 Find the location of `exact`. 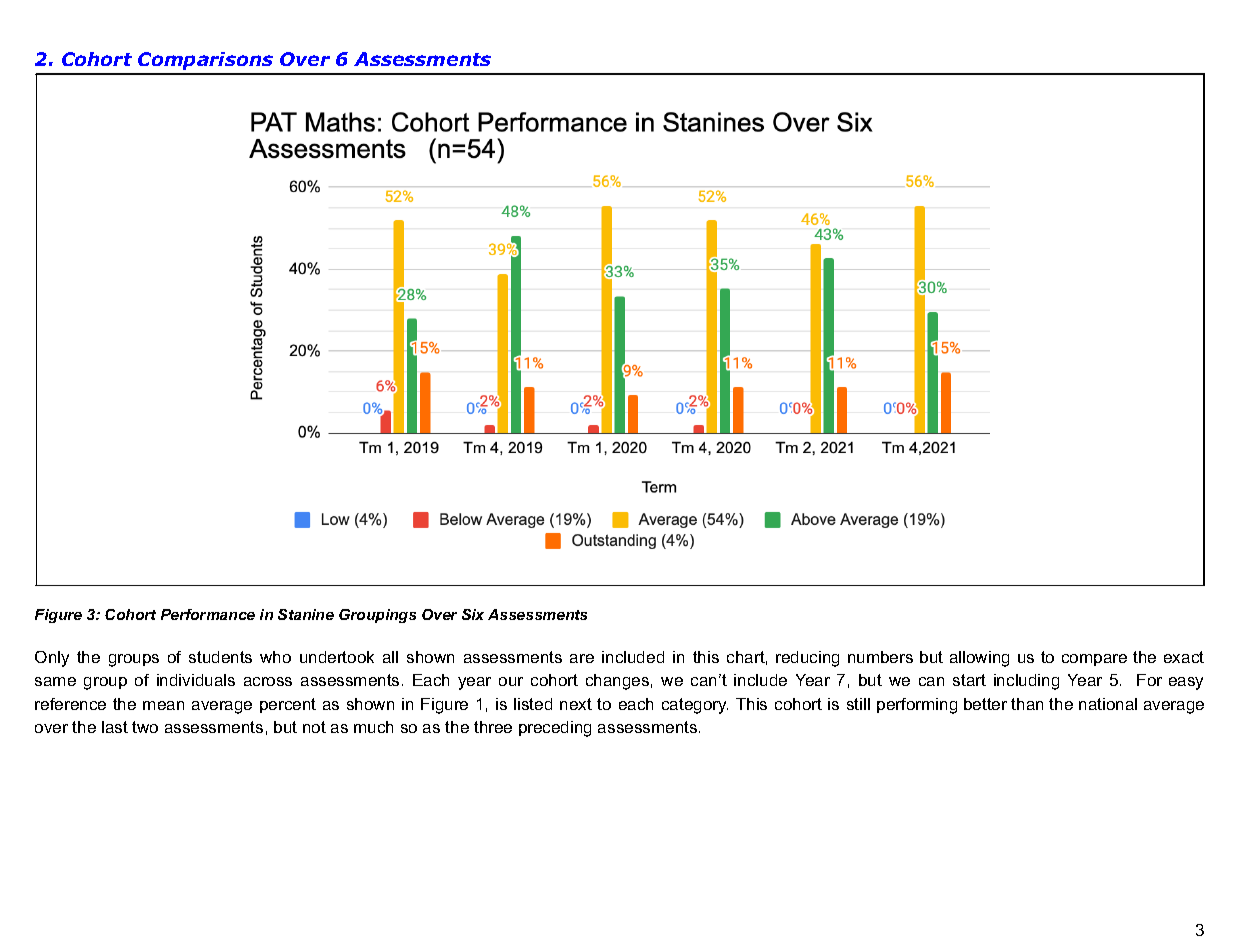

exact is located at coordinates (1184, 657).
